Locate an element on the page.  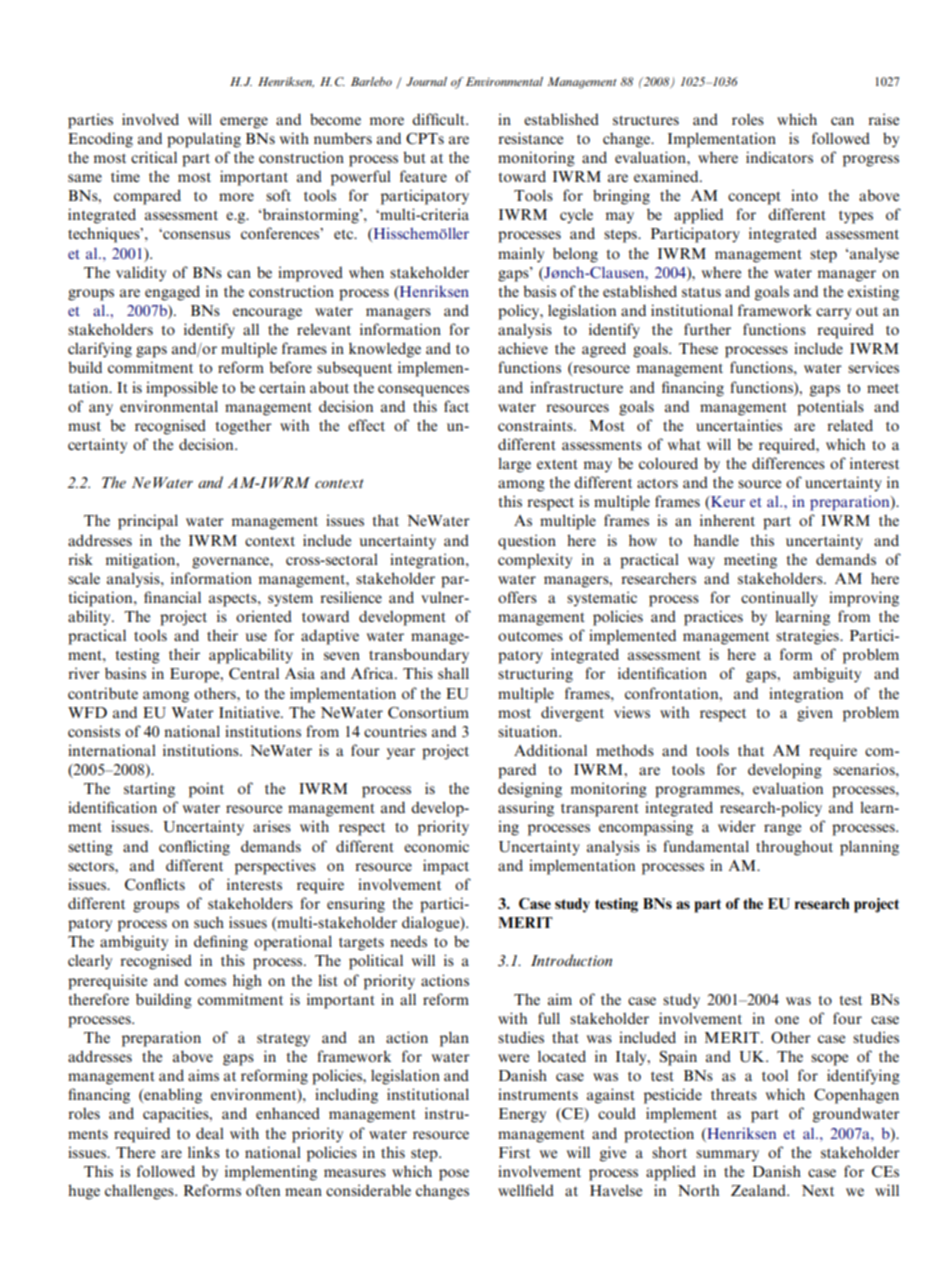
assuring is located at coordinates (526, 809).
